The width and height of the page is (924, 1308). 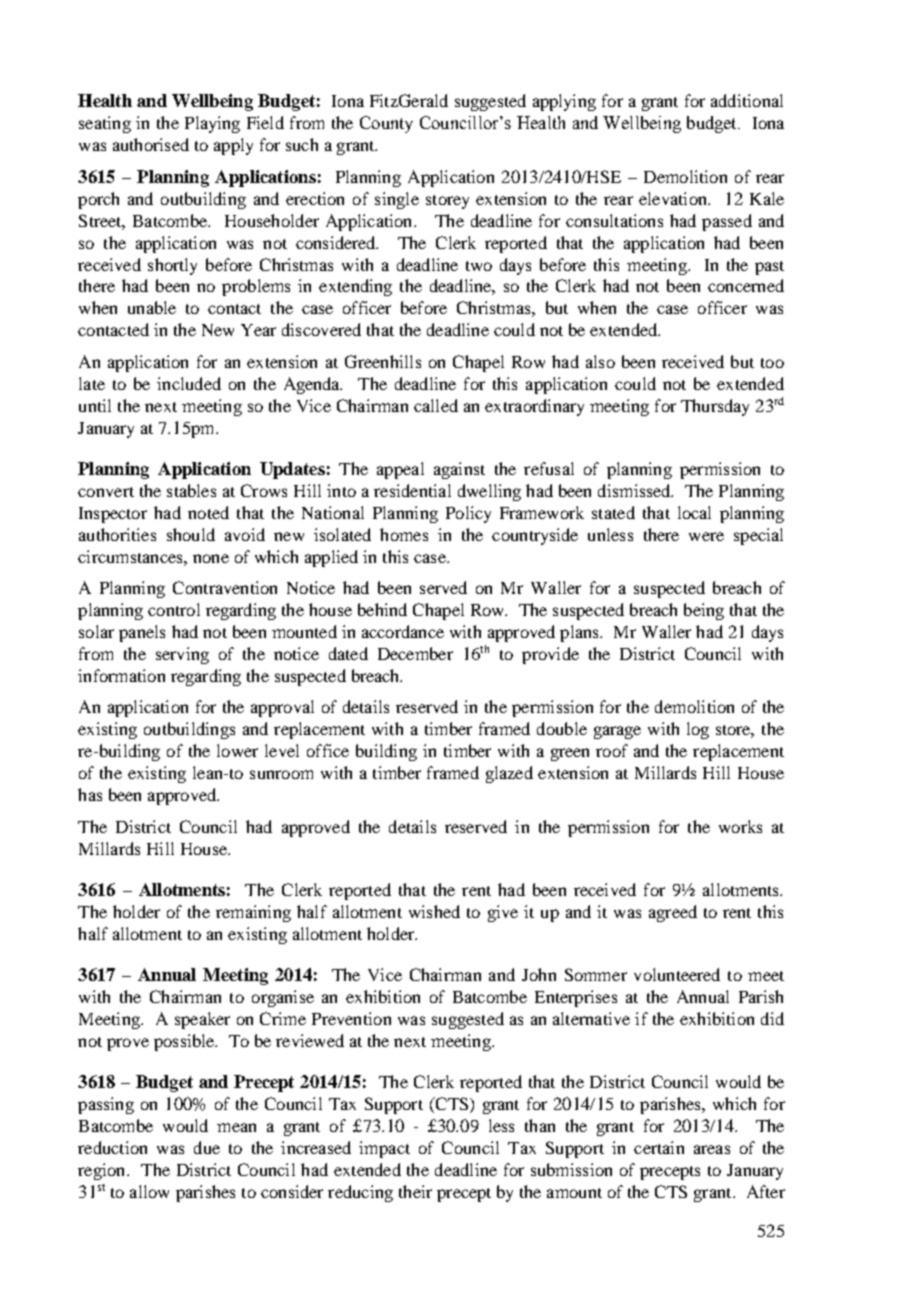 What do you see at coordinates (674, 198) in the page?
I see `elevation` at bounding box center [674, 198].
